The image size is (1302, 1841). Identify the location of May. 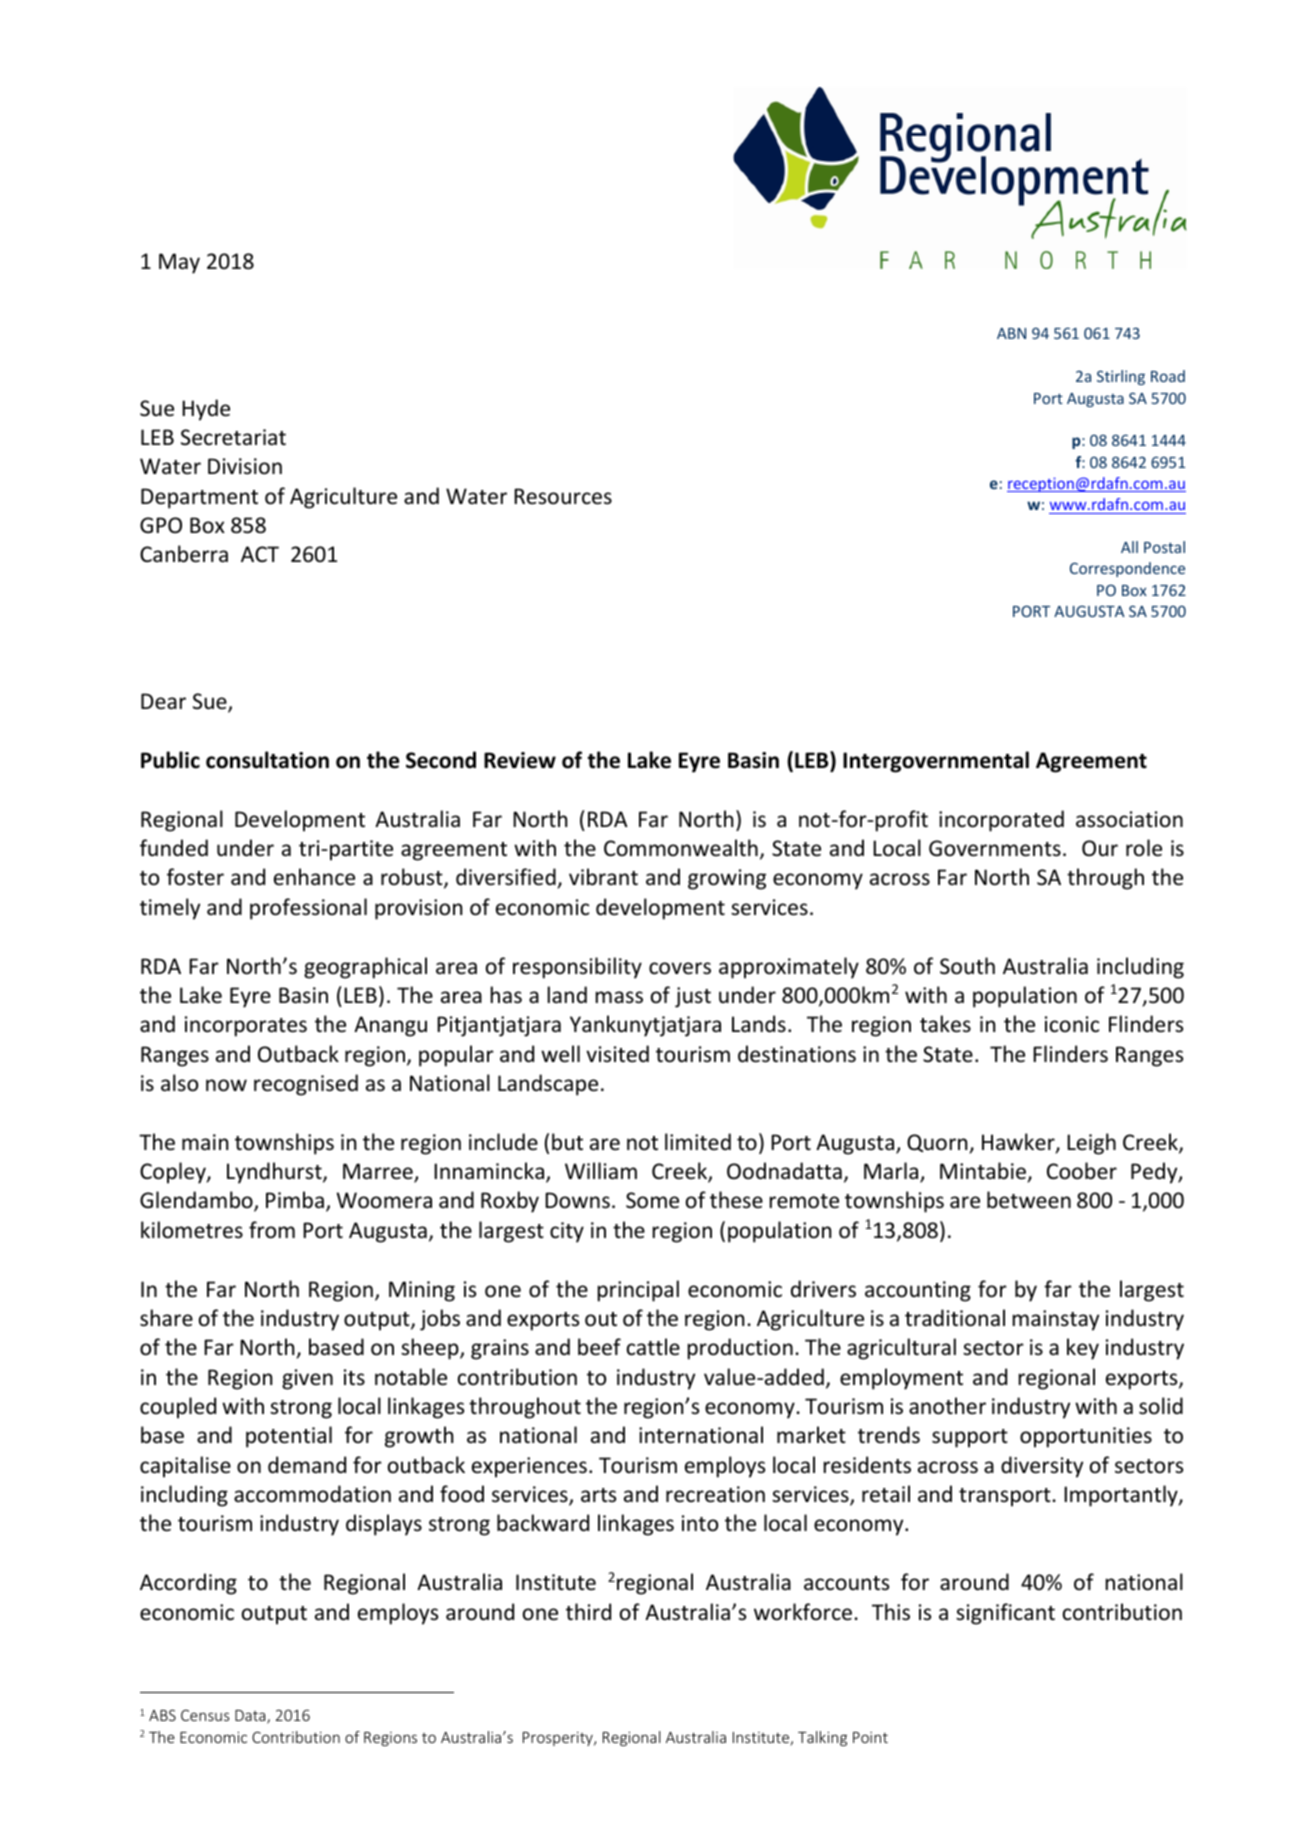
(179, 263).
